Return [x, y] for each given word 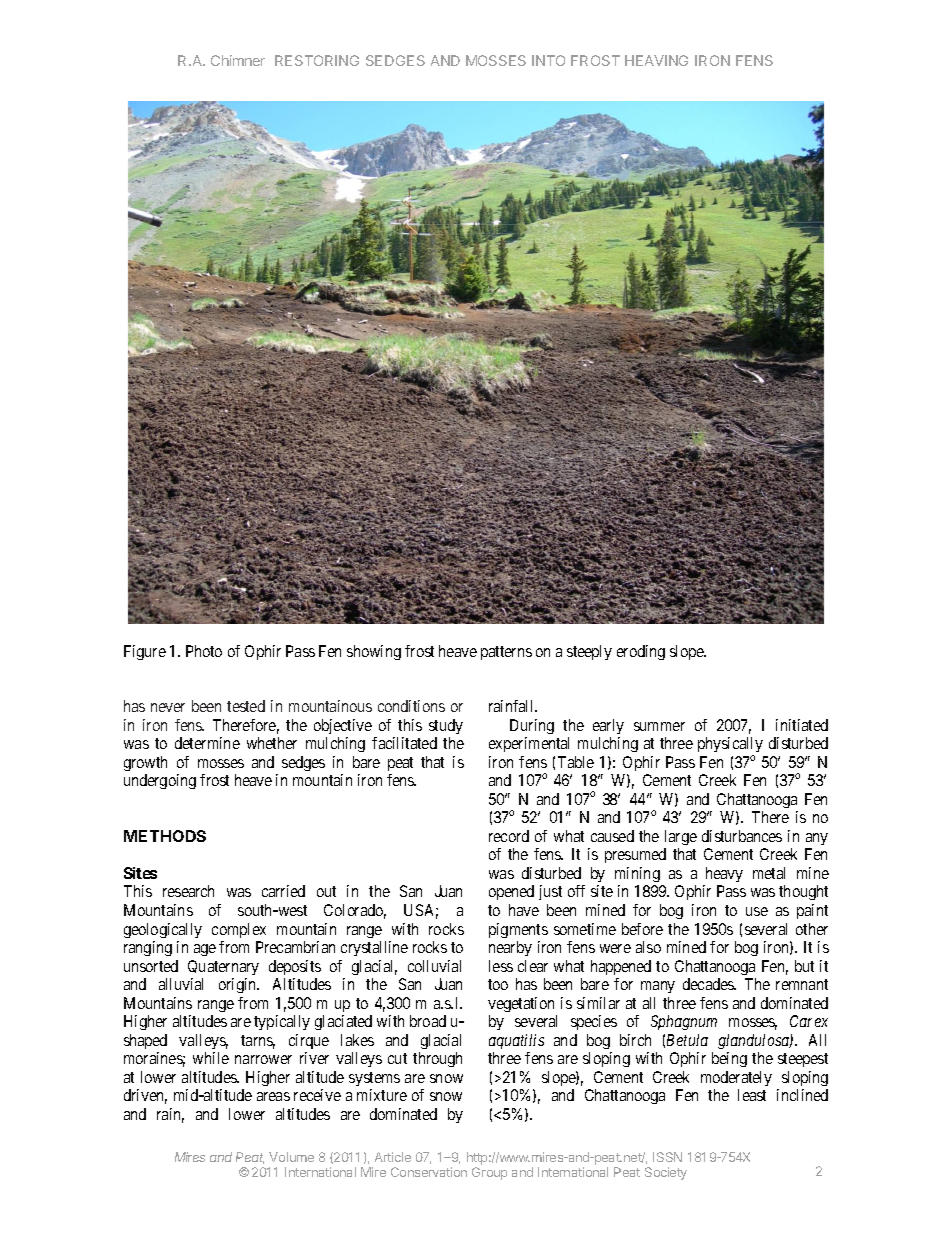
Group [489, 1173]
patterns [506, 653]
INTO [548, 60]
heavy [724, 874]
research [188, 891]
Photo [204, 651]
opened [511, 892]
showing [374, 652]
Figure [145, 652]
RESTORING [317, 60]
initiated [802, 725]
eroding [641, 652]
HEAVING [656, 60]
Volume [291, 1157]
